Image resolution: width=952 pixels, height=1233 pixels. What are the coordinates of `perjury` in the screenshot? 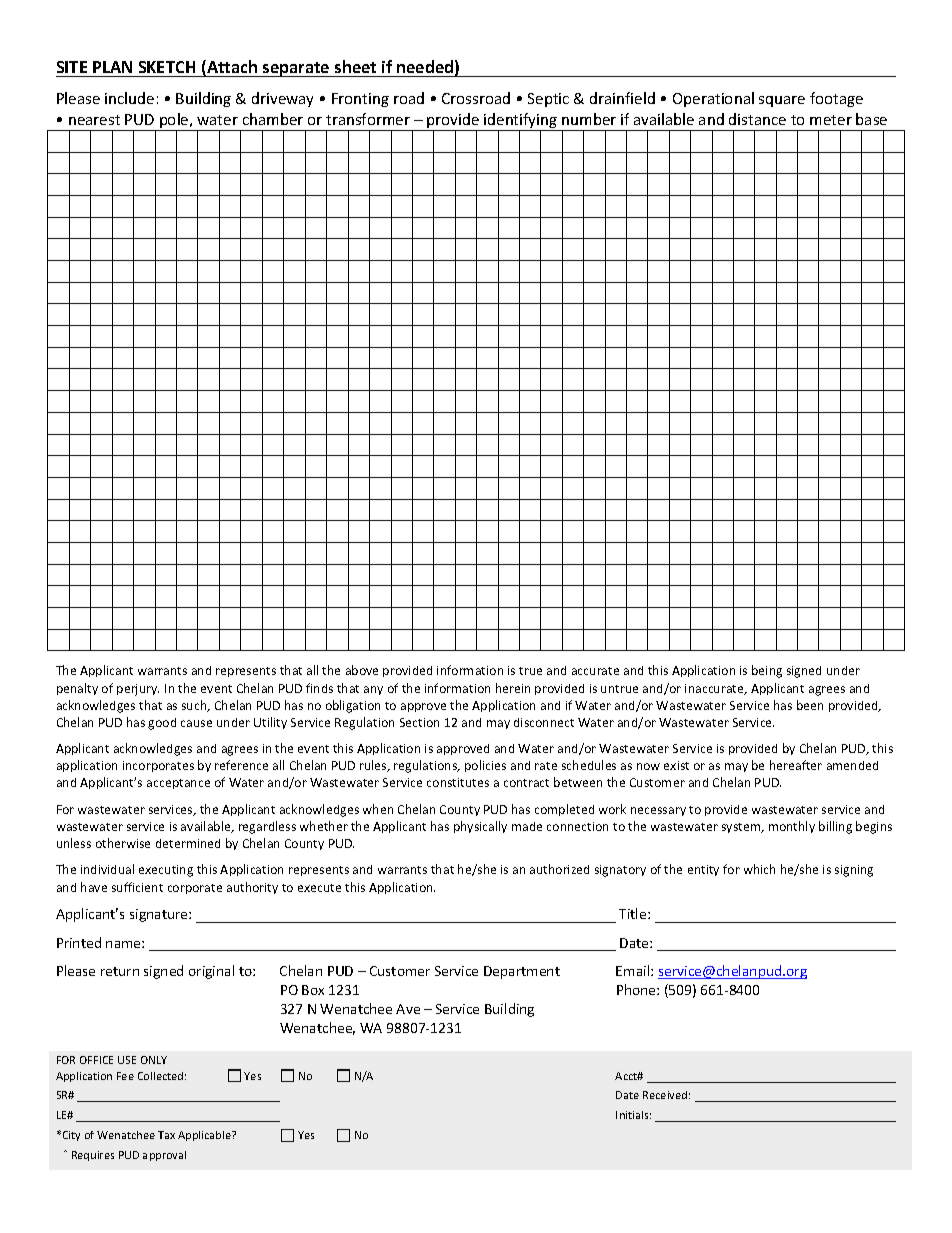 It's located at (138, 690).
